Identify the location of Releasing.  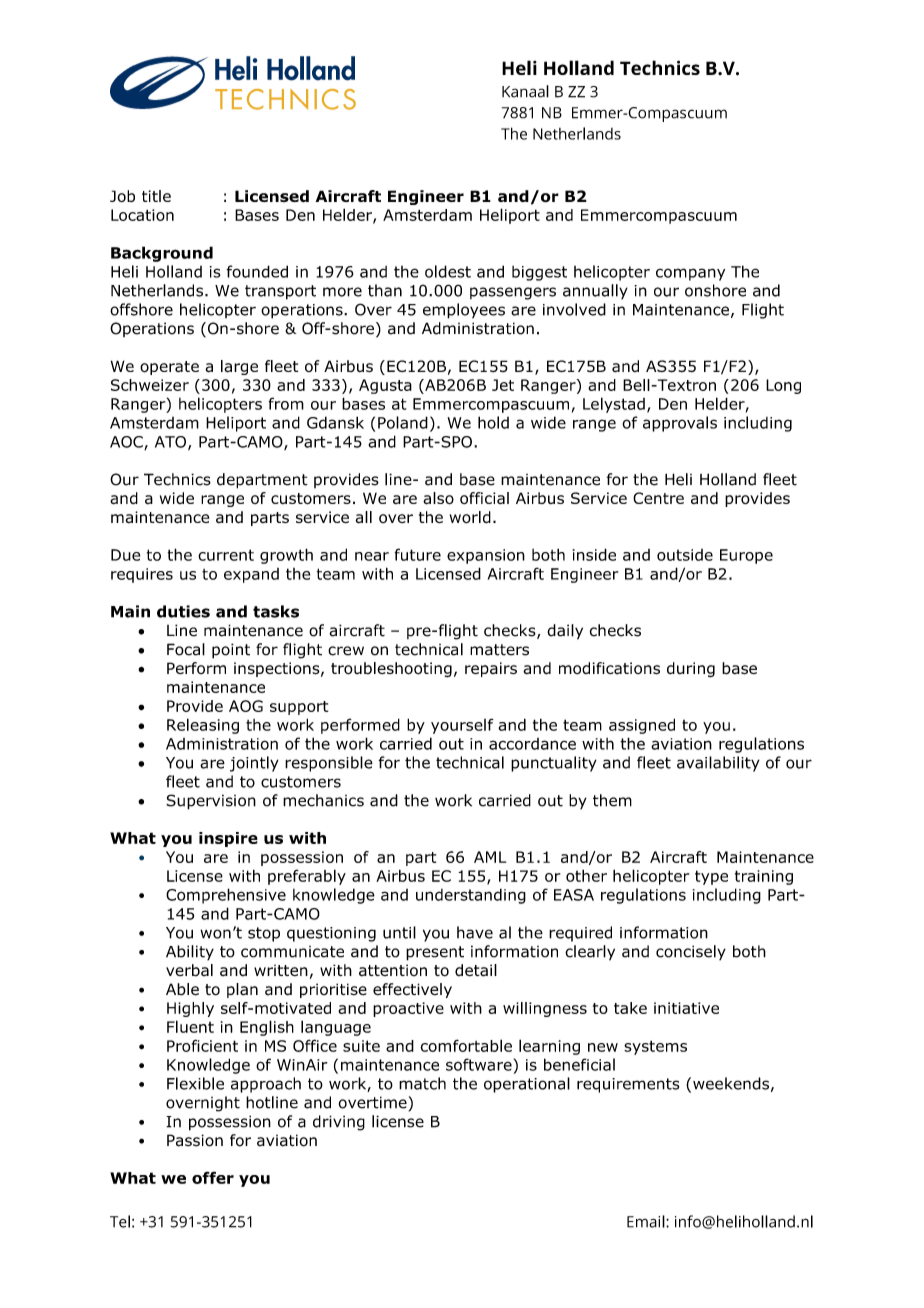
(203, 726).
